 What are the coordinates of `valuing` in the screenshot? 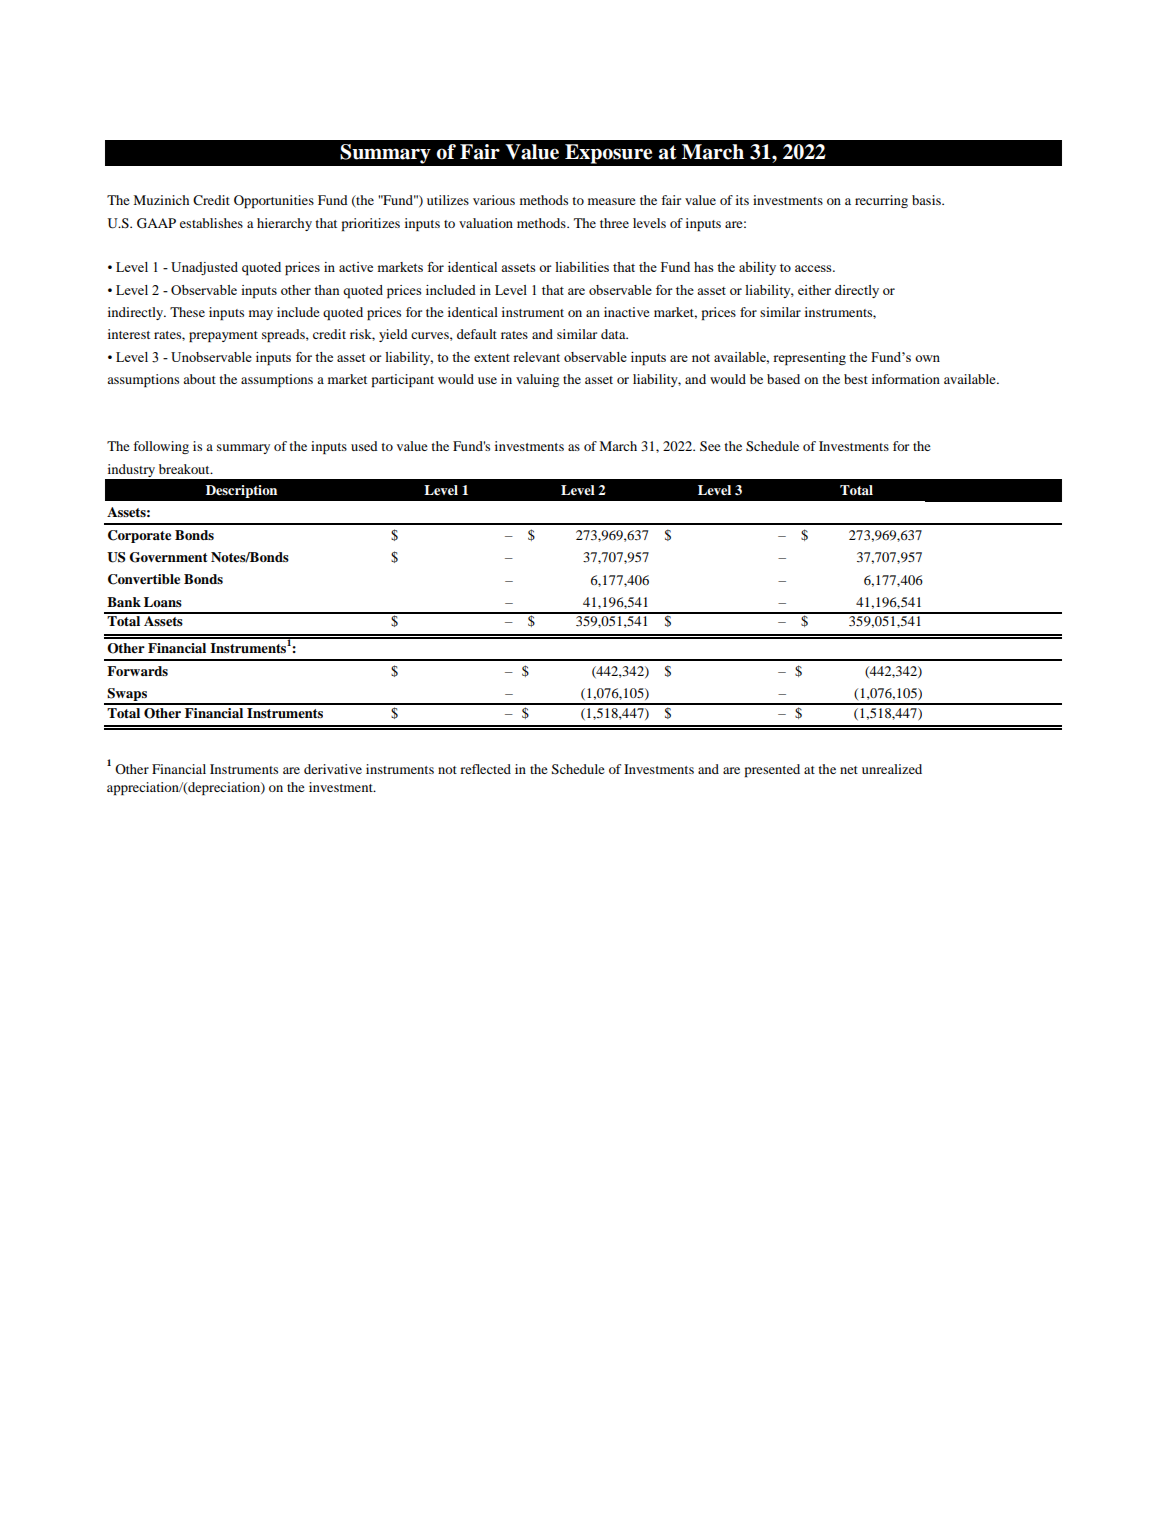 It's located at (537, 380).
